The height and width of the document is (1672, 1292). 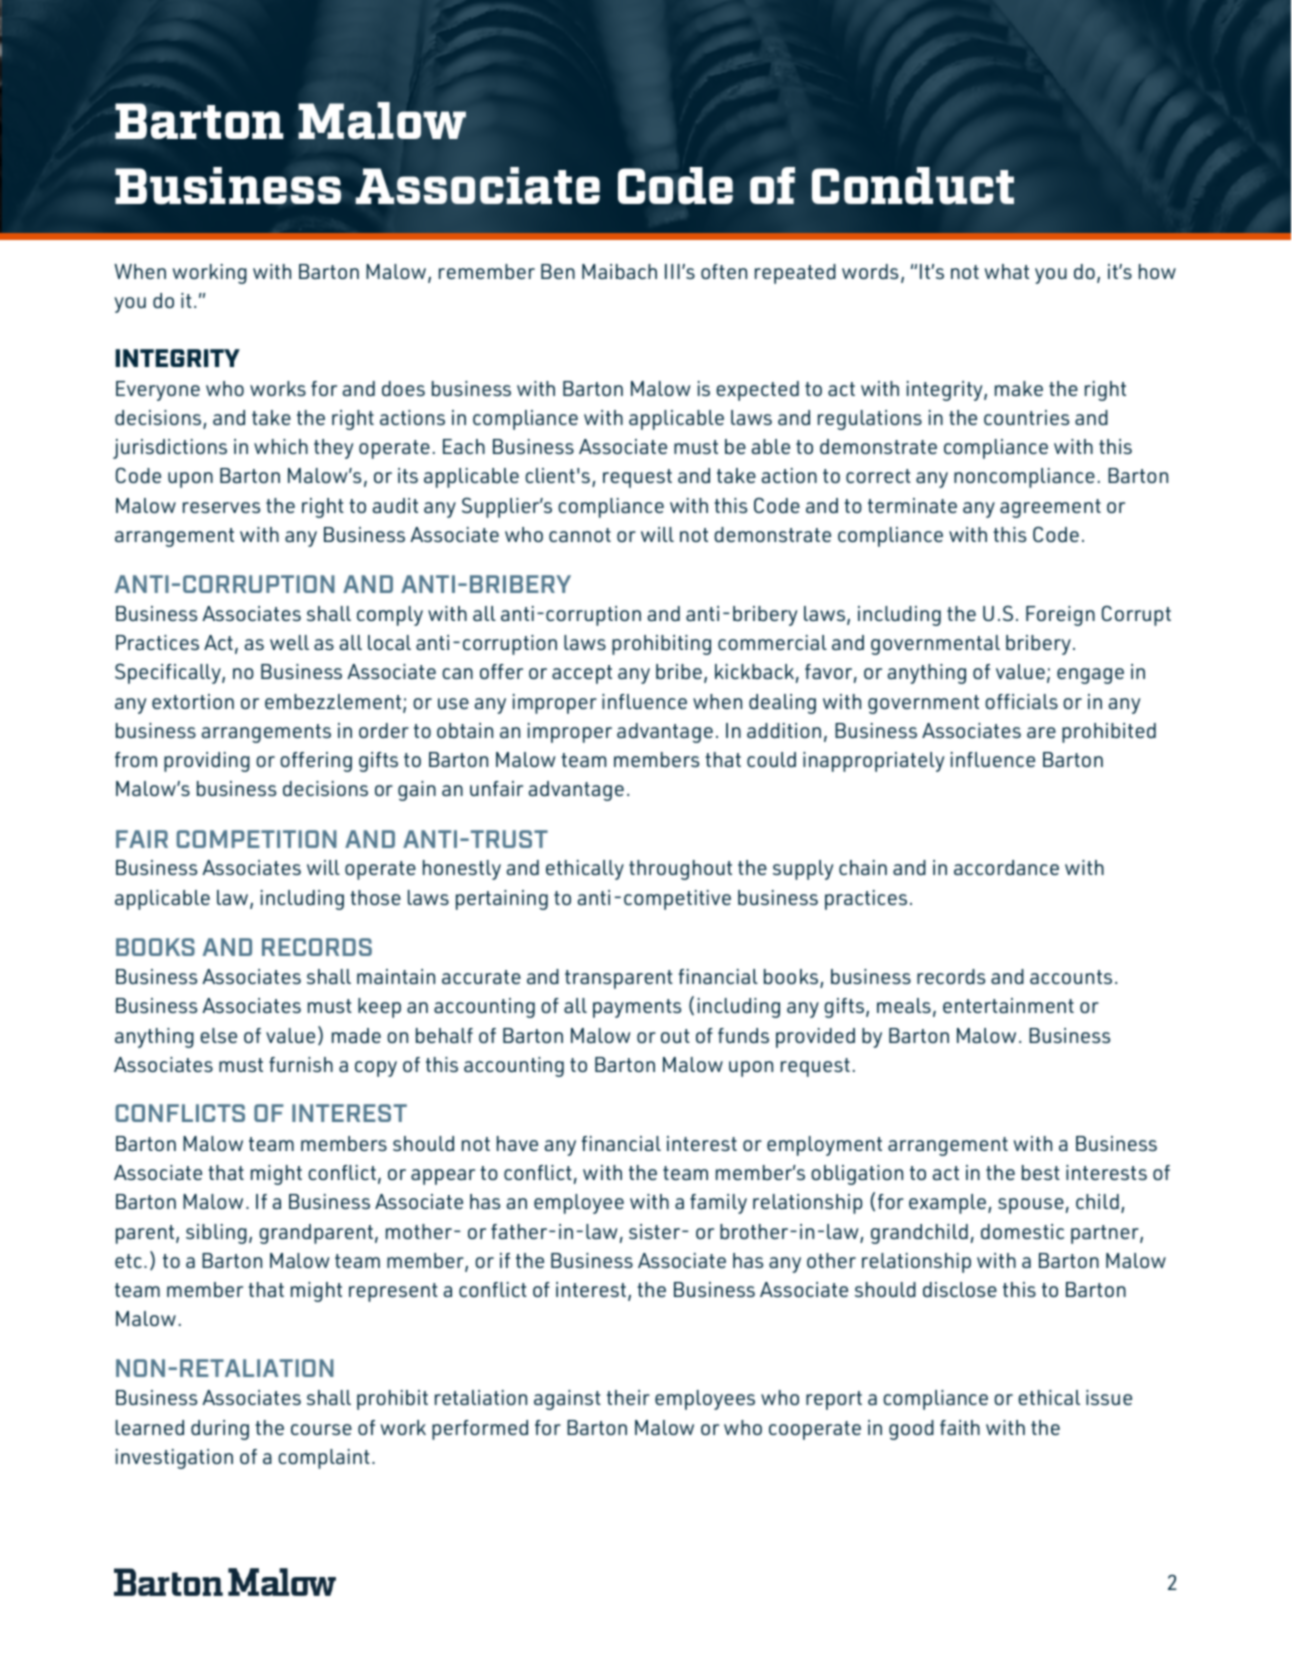 I want to click on their, so click(x=628, y=1397).
